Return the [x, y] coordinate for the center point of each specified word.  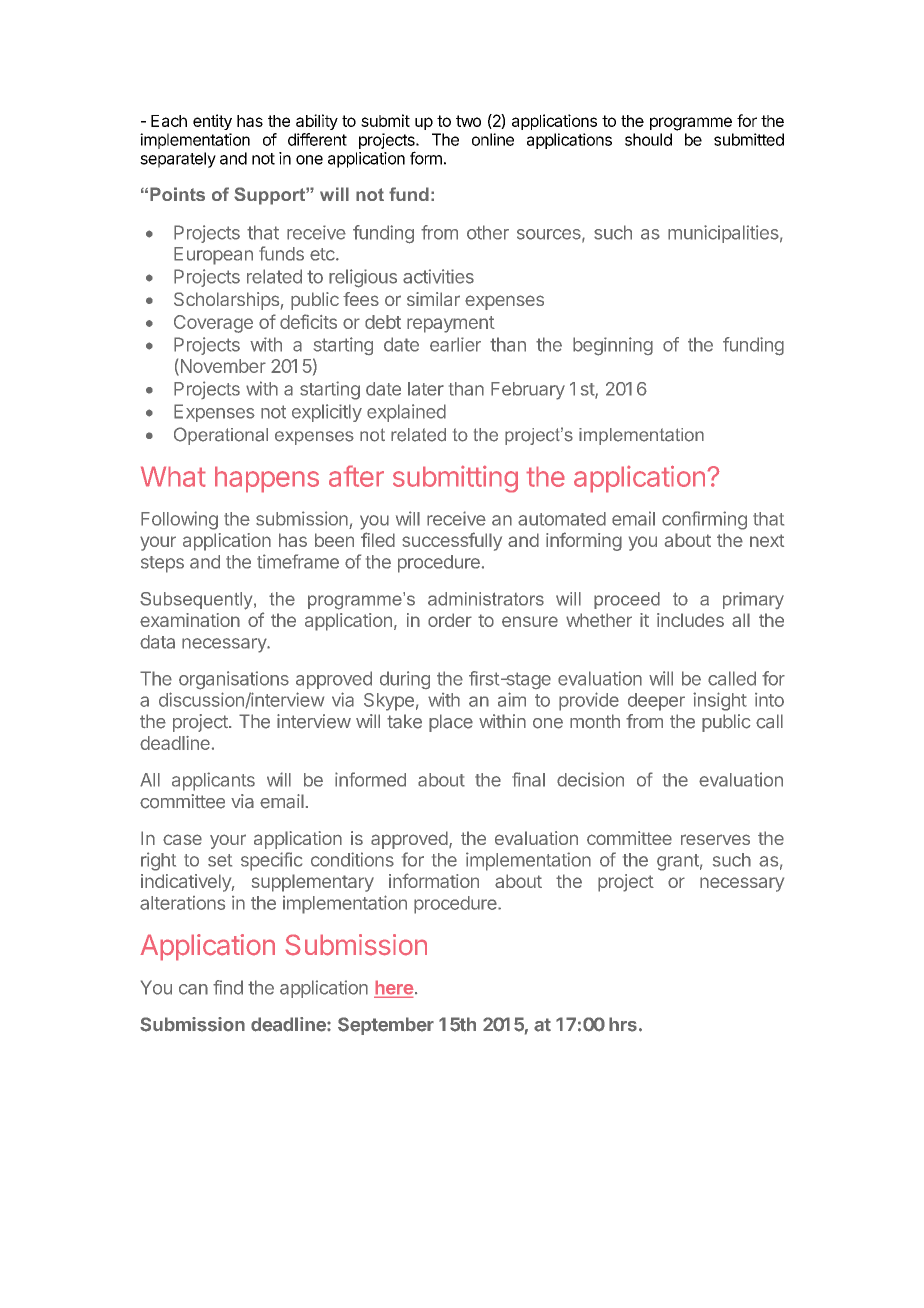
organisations [234, 680]
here [394, 988]
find [228, 987]
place [451, 723]
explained [406, 413]
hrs [623, 1024]
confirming [704, 520]
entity [212, 122]
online [493, 139]
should [648, 139]
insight [720, 701]
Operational [221, 436]
